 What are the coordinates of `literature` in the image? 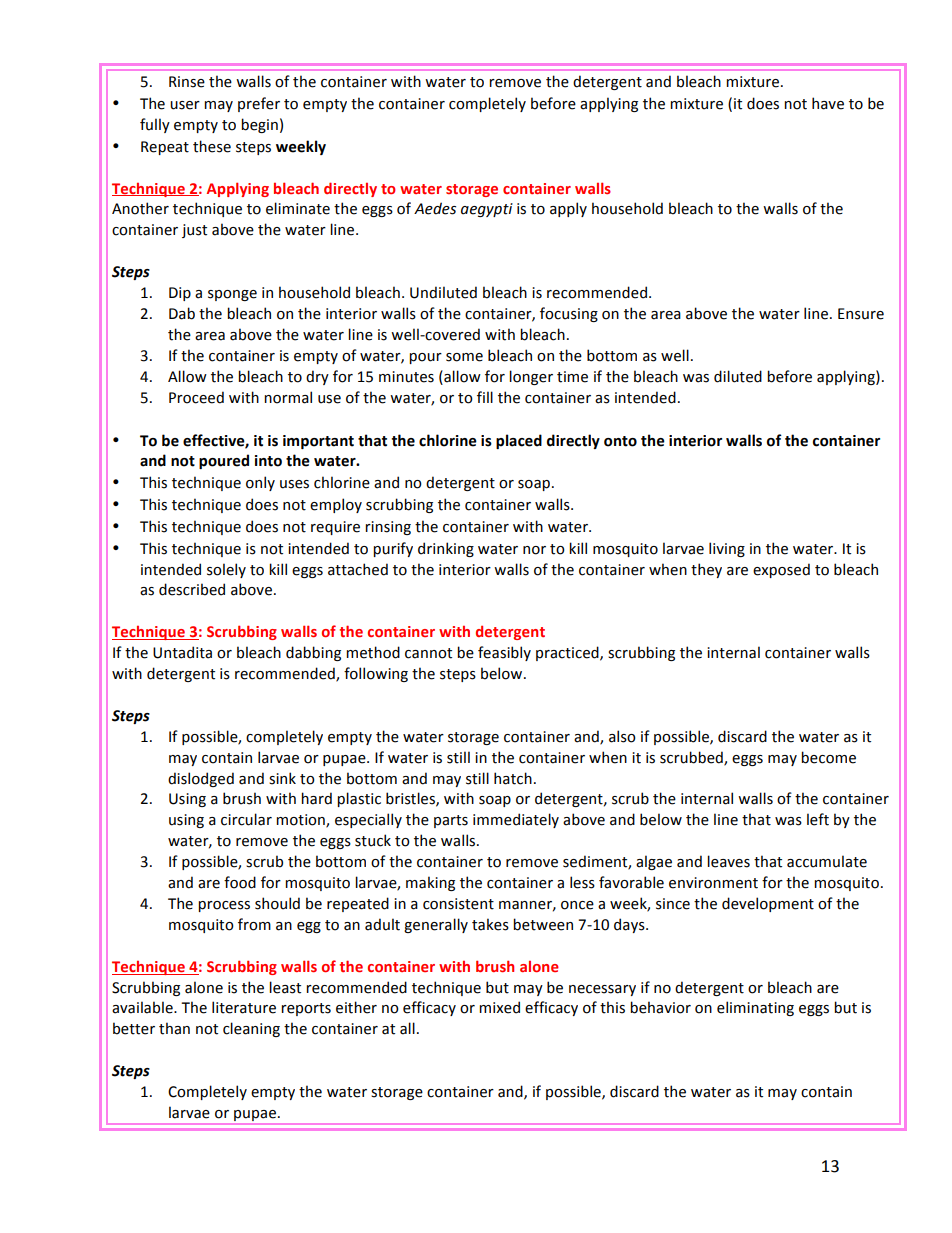 It's located at (244, 1007).
